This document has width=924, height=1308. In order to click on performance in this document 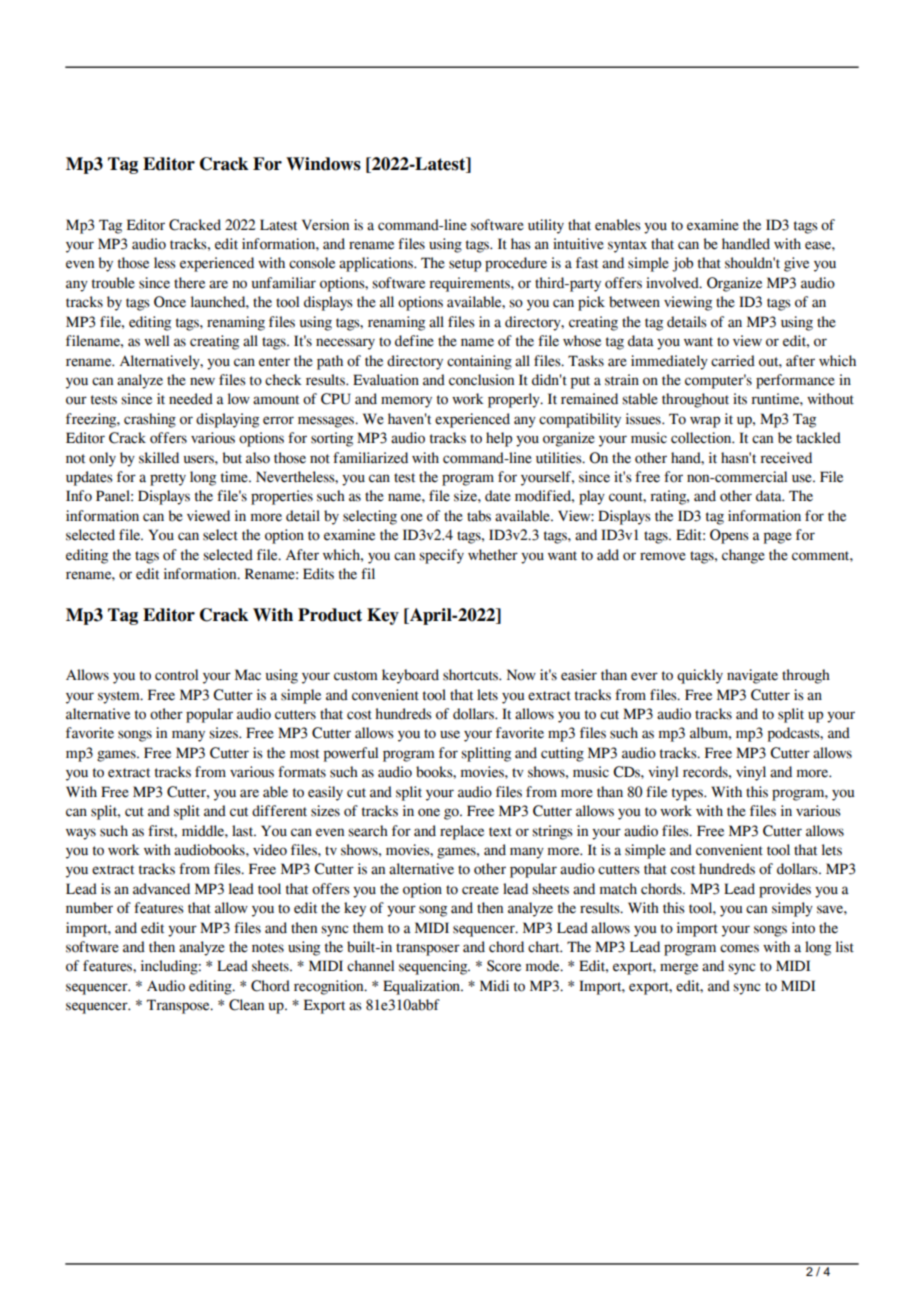, I will do `click(795, 381)`.
